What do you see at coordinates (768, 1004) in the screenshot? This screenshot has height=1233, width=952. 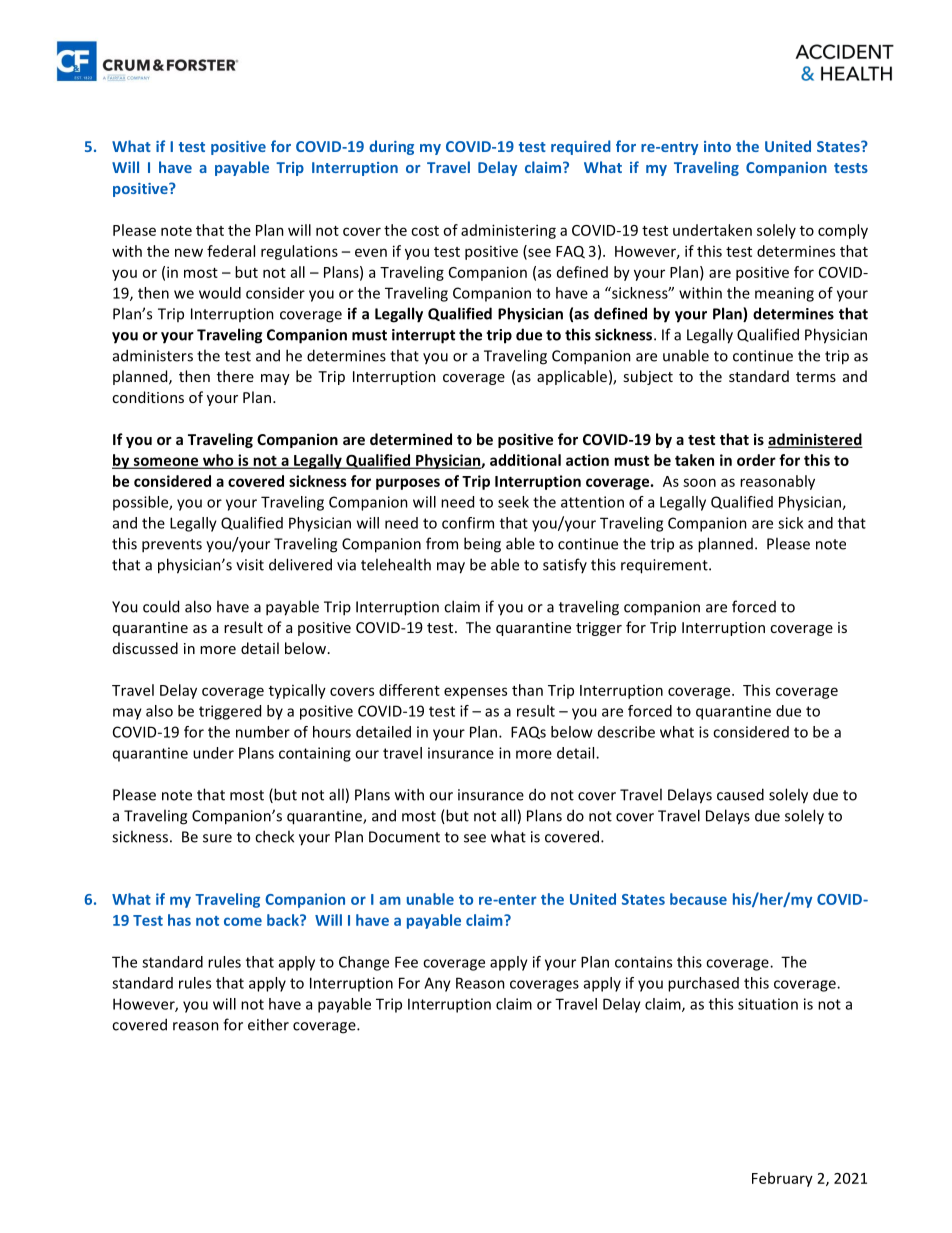 I see `situation` at bounding box center [768, 1004].
